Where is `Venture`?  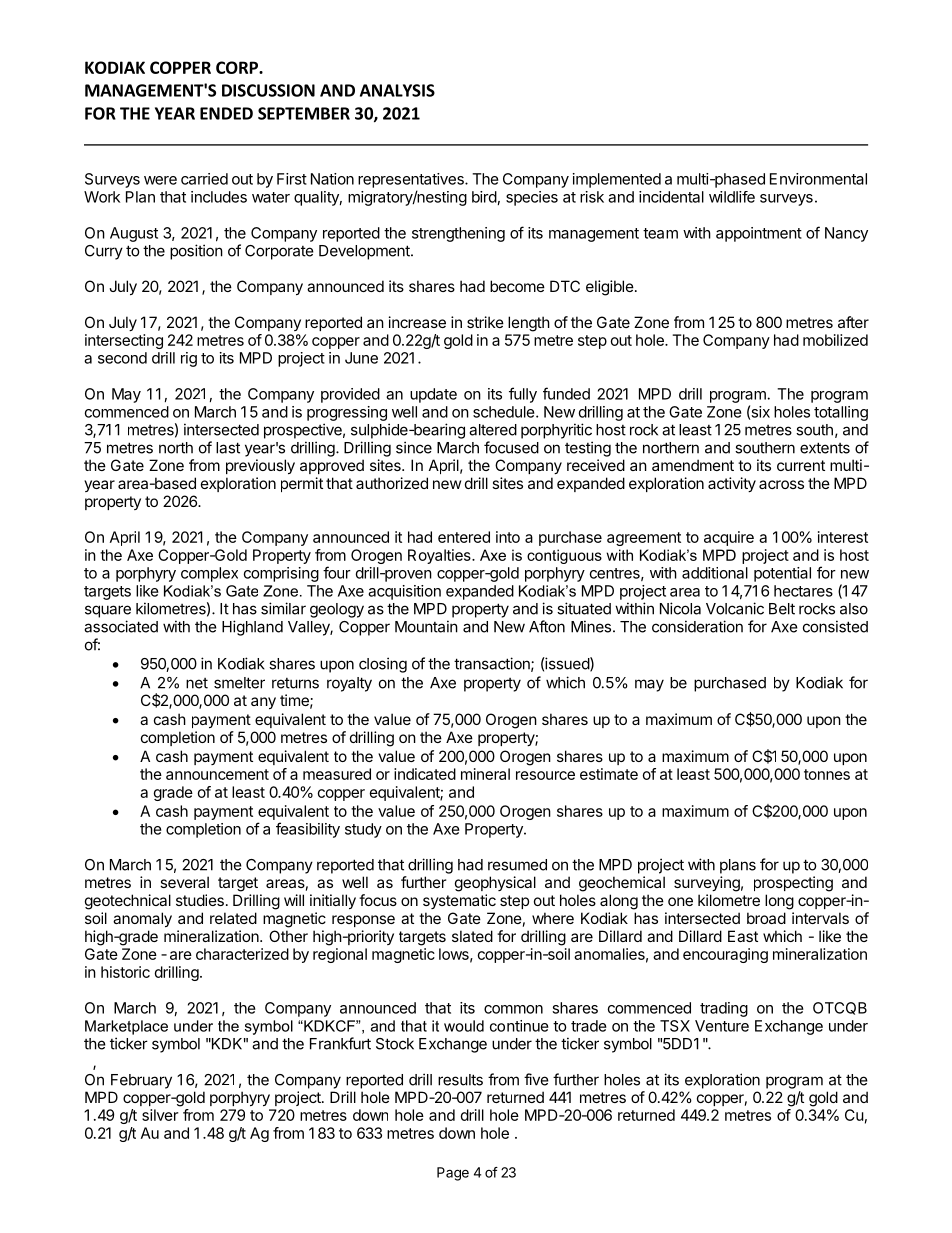
Venture is located at coordinates (722, 1026).
